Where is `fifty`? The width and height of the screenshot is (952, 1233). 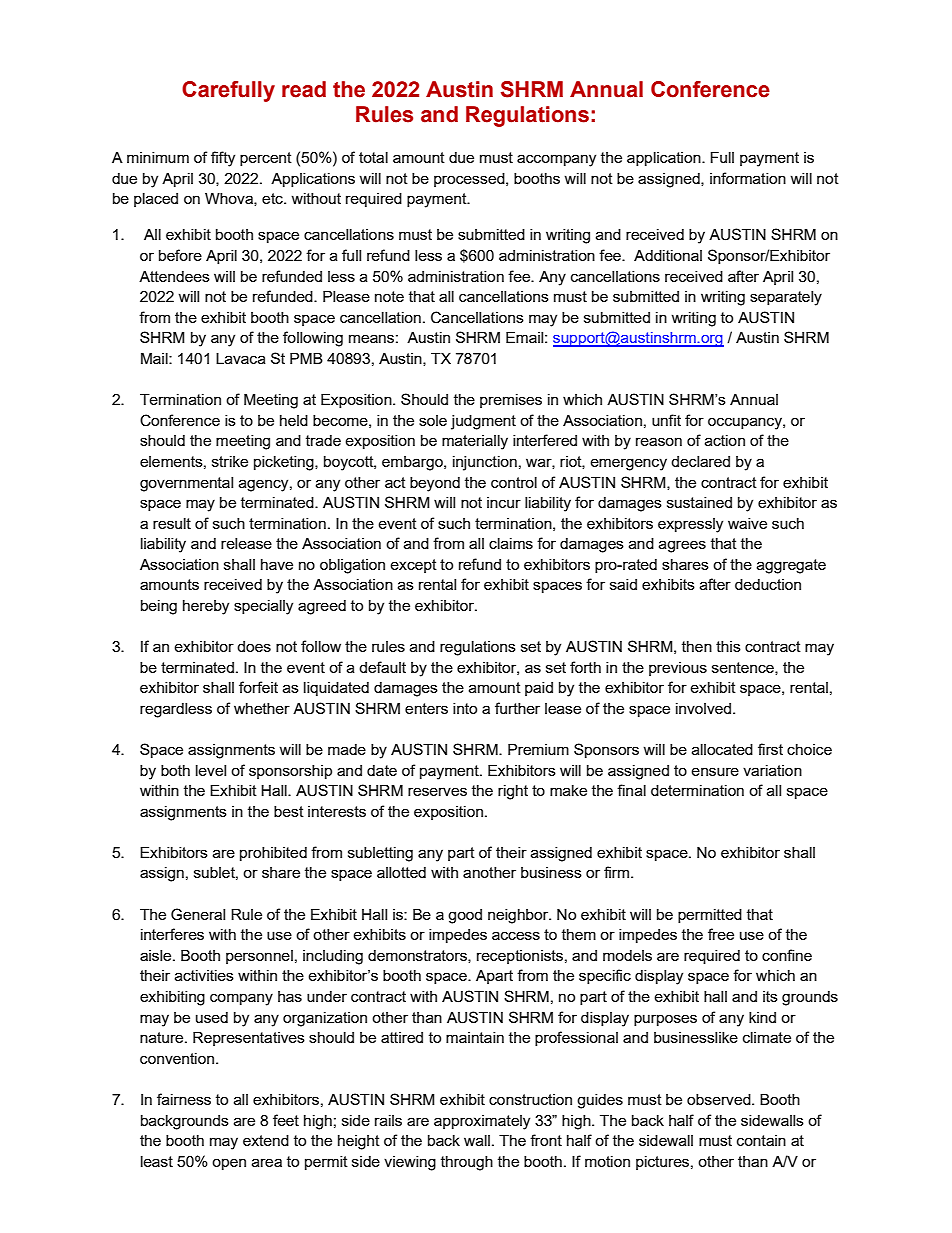
fifty is located at coordinates (223, 159).
